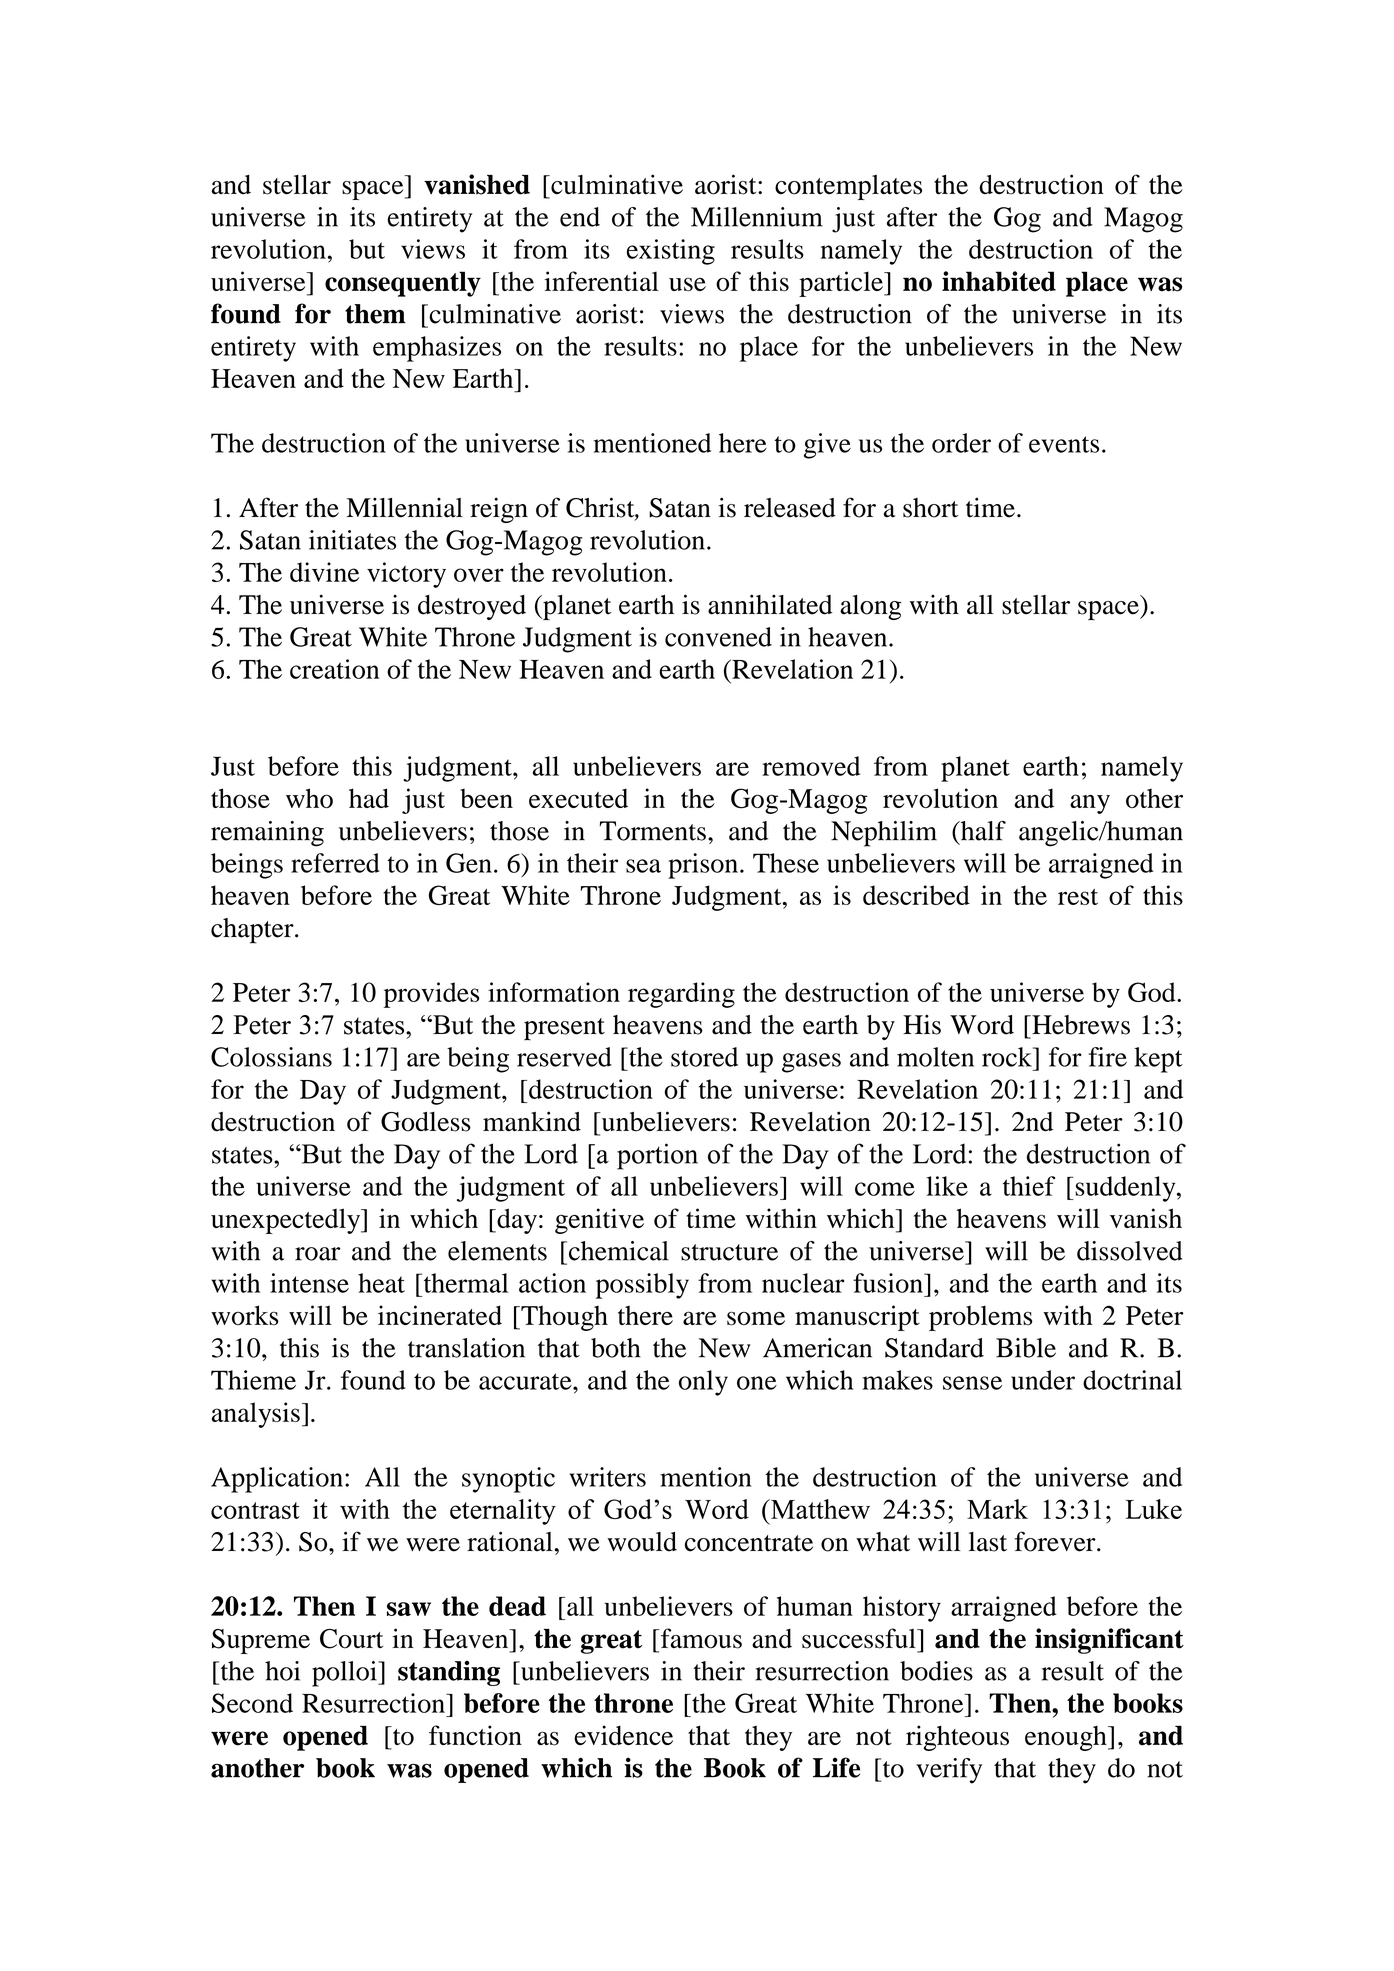 The image size is (1394, 1971). I want to click on enough, so click(1067, 1738).
